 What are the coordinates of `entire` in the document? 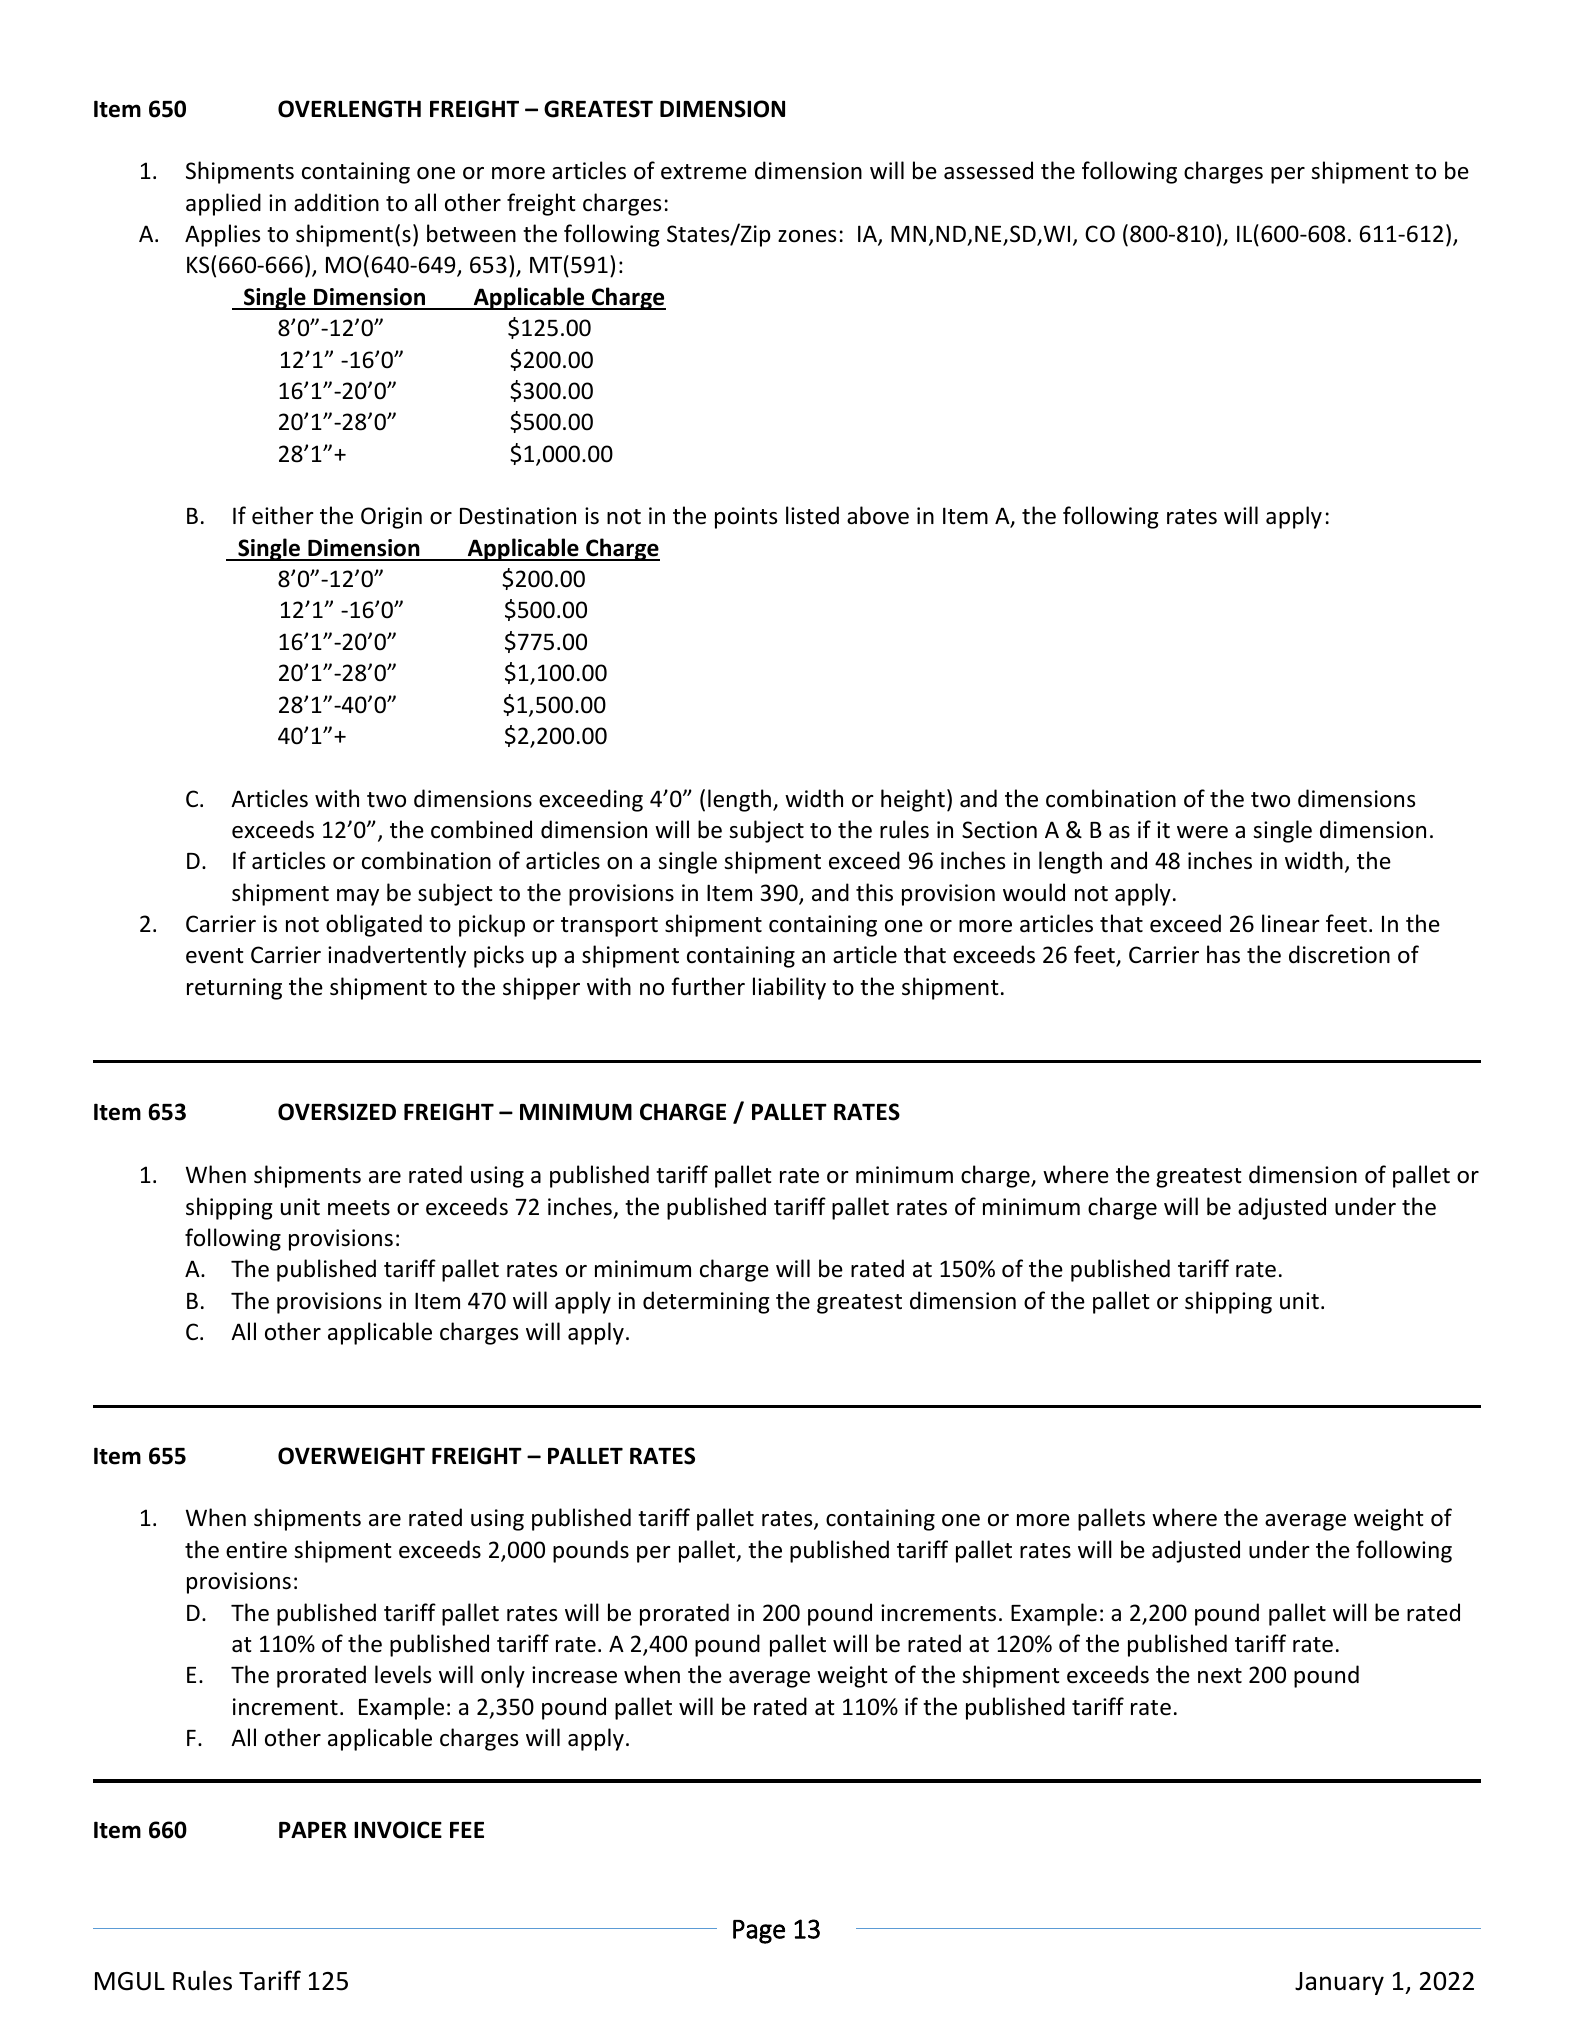 It's located at (256, 1550).
